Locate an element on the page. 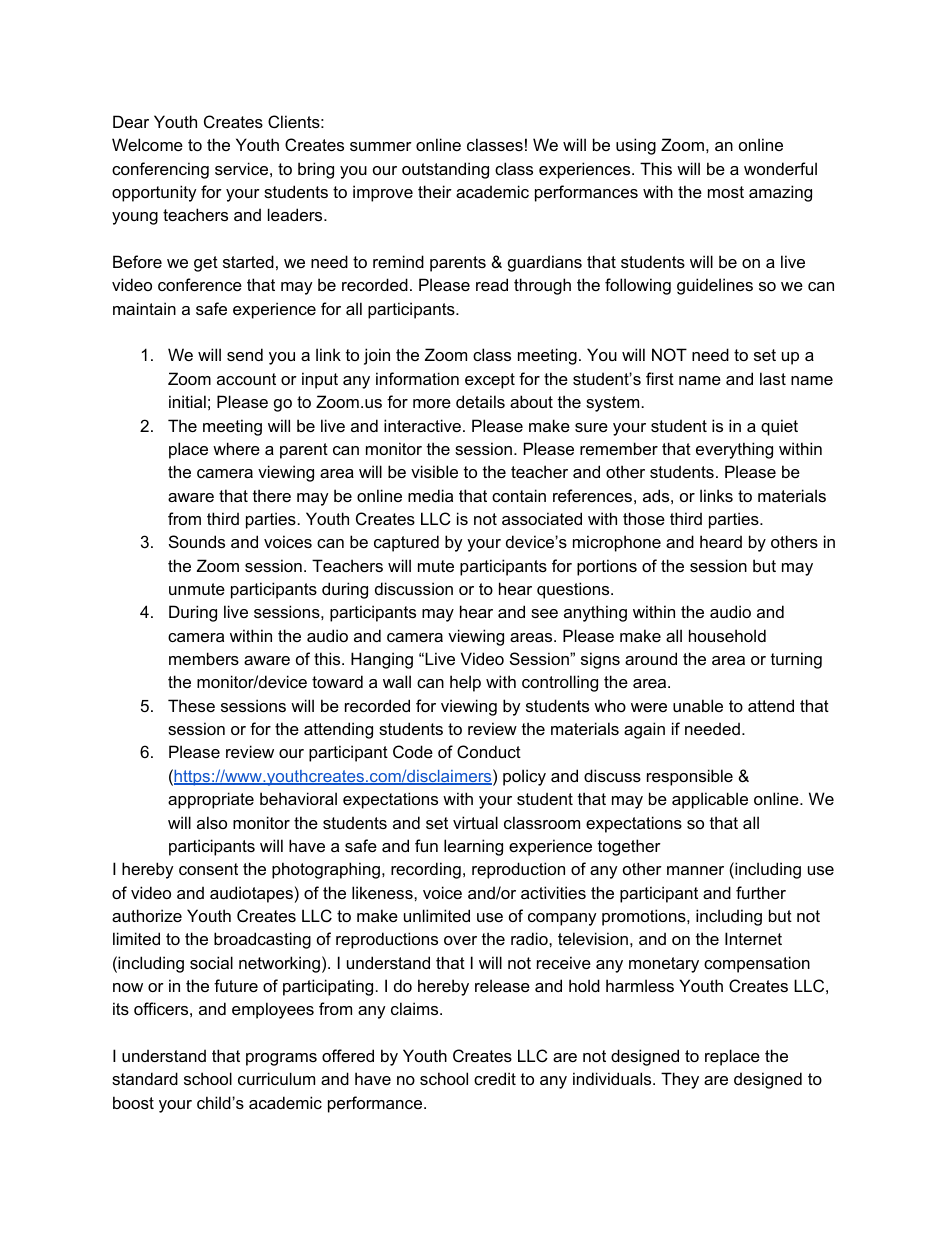  outstanding is located at coordinates (445, 170).
